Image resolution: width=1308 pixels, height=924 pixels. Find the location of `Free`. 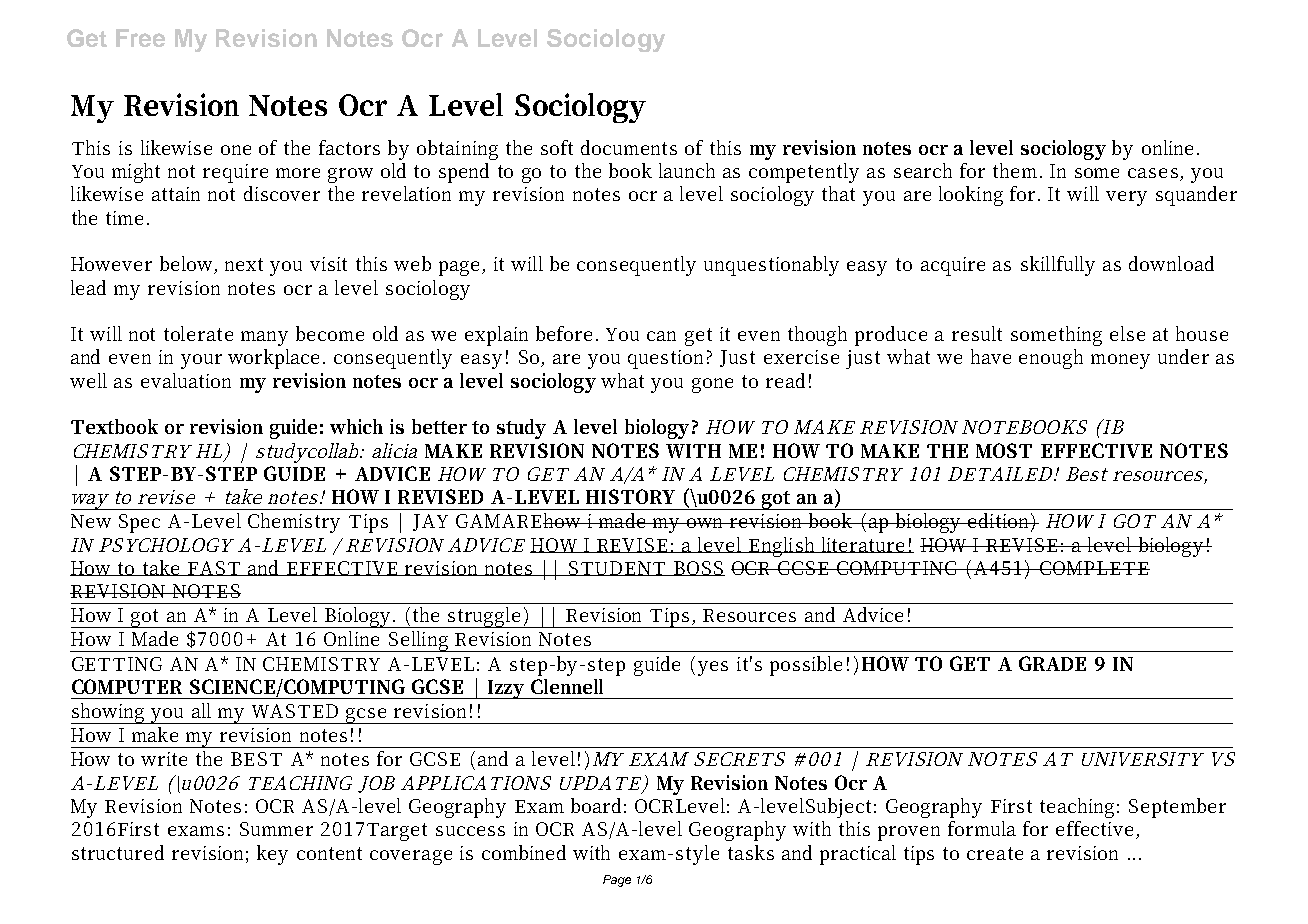

Free is located at coordinates (140, 38).
